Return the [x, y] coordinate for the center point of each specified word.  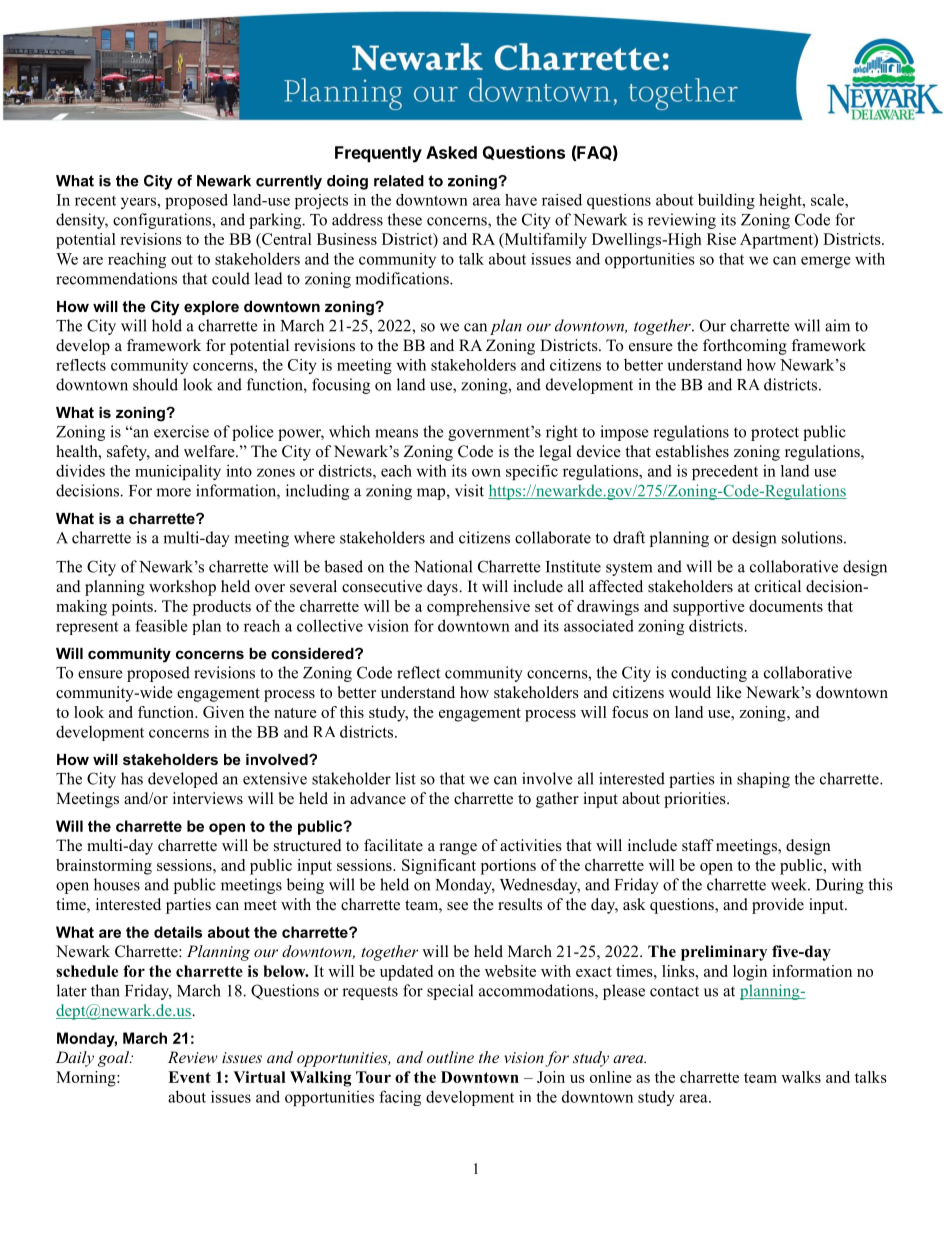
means [396, 433]
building [726, 201]
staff [698, 845]
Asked [451, 152]
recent [95, 201]
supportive [709, 608]
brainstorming [104, 867]
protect [775, 434]
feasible [161, 625]
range [458, 849]
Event [189, 1077]
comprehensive [478, 608]
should [155, 384]
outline [450, 1057]
